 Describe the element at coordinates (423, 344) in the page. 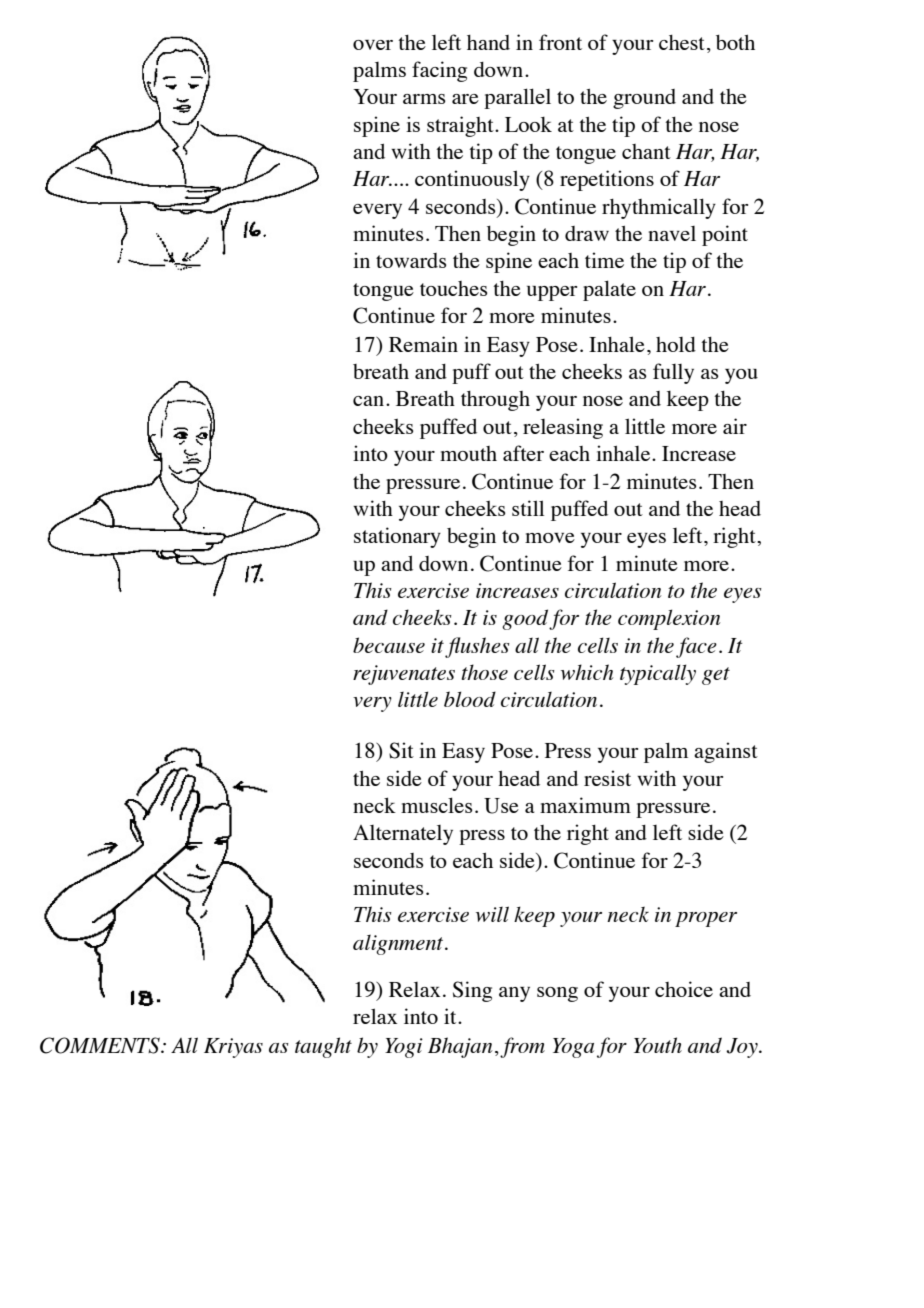

I see `Remain` at that location.
